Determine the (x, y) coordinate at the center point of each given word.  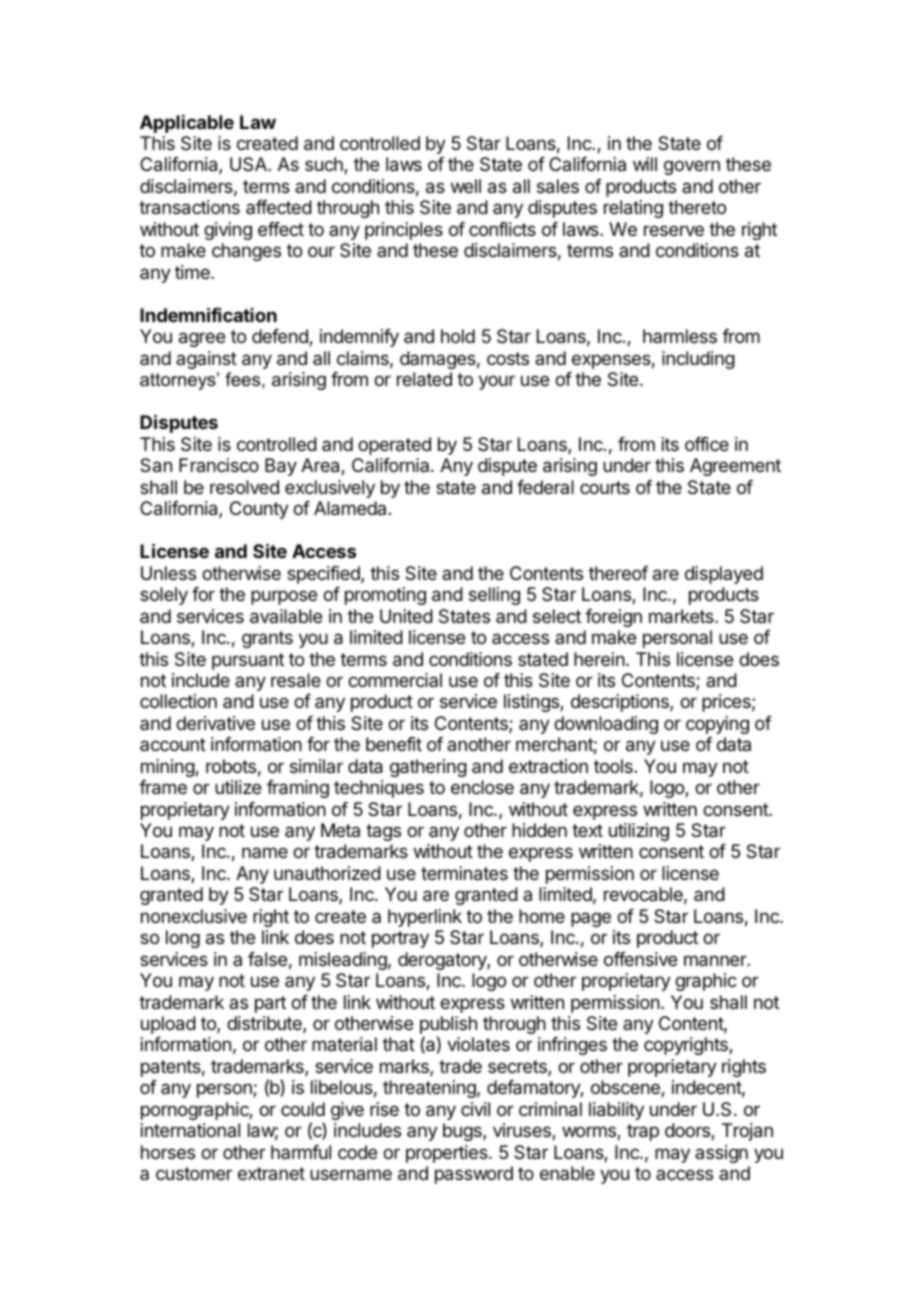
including (698, 360)
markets (682, 616)
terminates (464, 873)
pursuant (248, 661)
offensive (640, 959)
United (406, 616)
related (424, 379)
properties (448, 1154)
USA (249, 164)
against (206, 360)
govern (692, 167)
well (466, 186)
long (183, 939)
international (190, 1130)
